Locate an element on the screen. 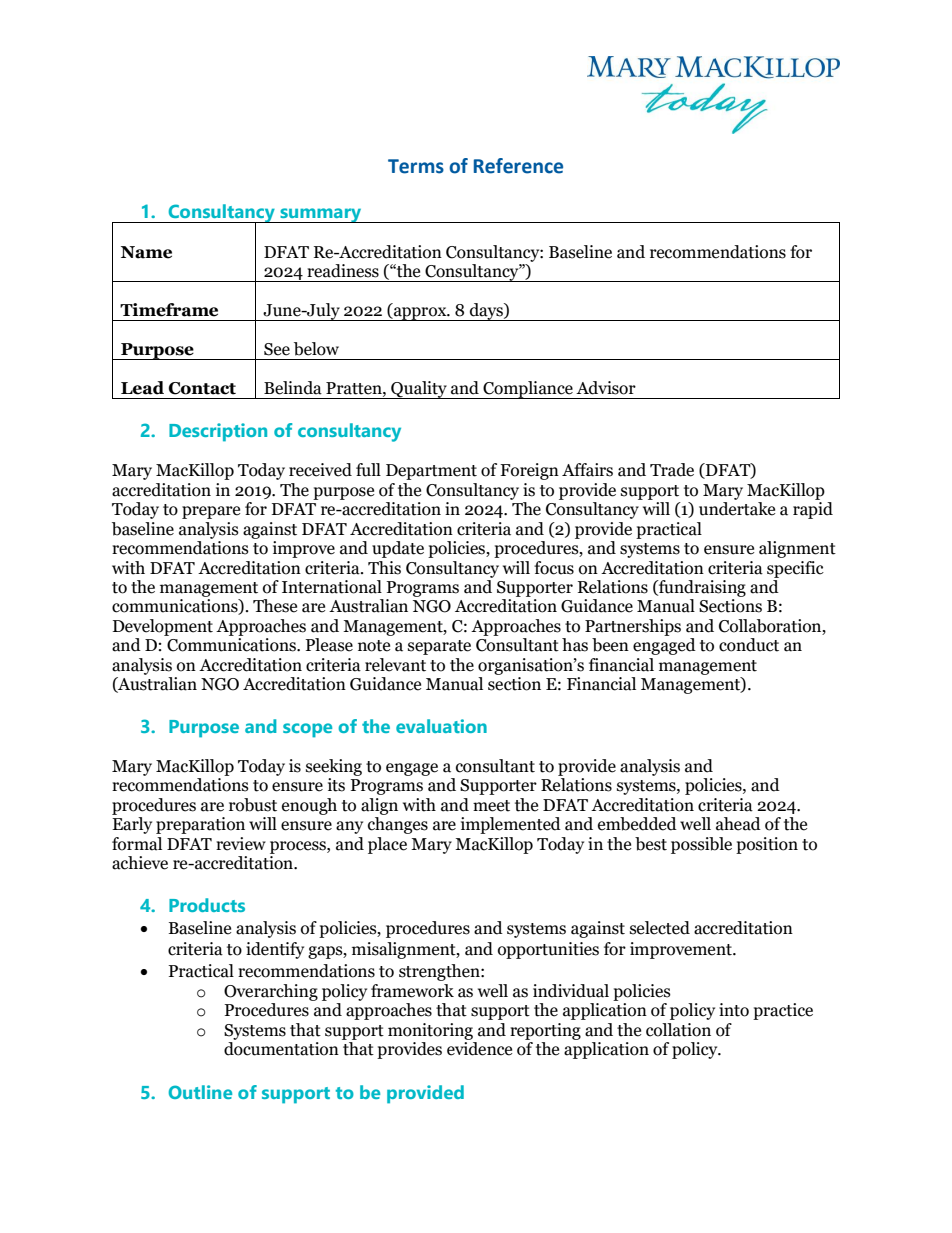 This screenshot has height=1233, width=952. Advisor is located at coordinates (606, 388).
